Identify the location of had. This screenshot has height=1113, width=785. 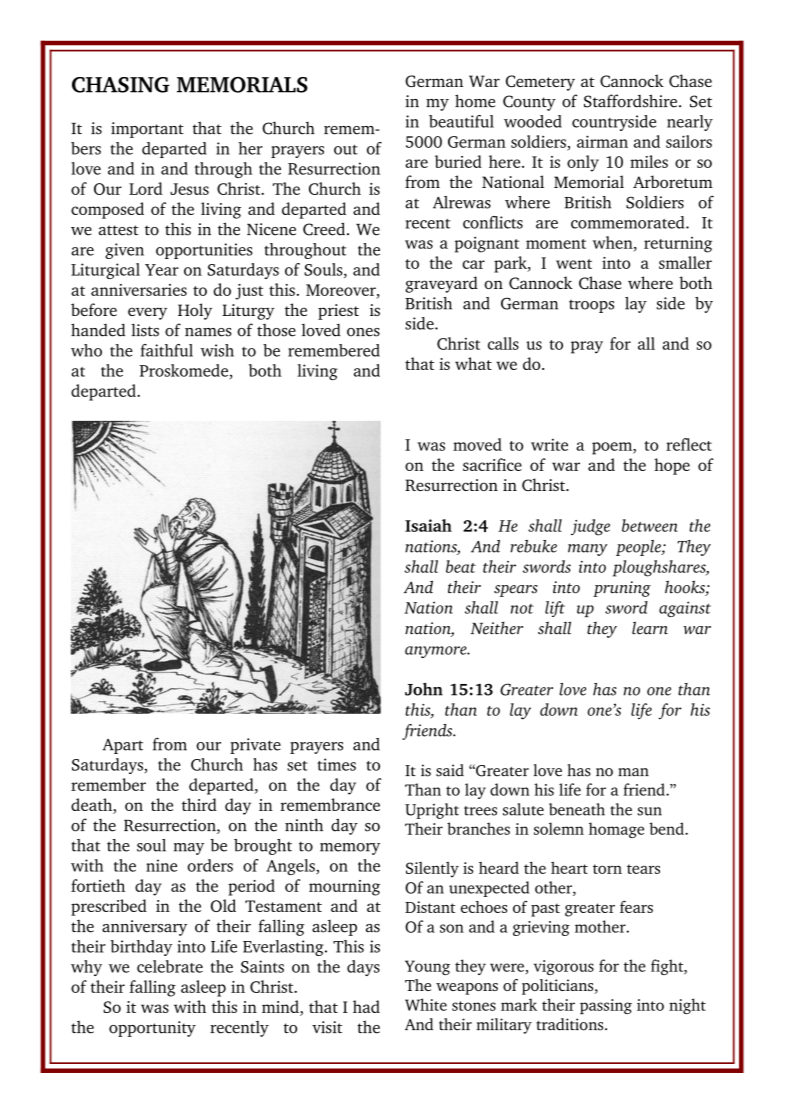
(366, 1006).
